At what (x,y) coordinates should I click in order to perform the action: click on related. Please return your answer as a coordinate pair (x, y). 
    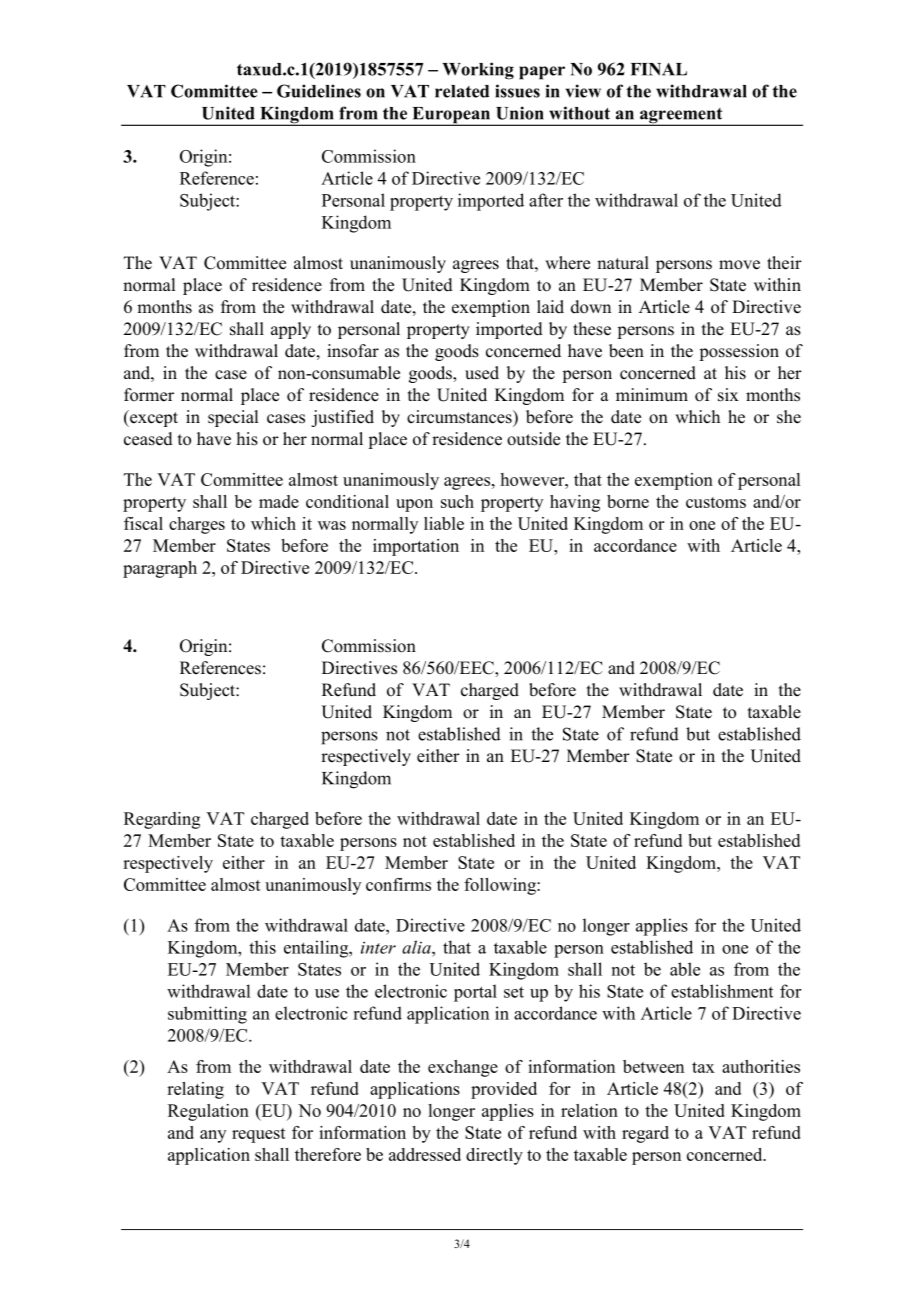
    Looking at the image, I should click on (462, 91).
